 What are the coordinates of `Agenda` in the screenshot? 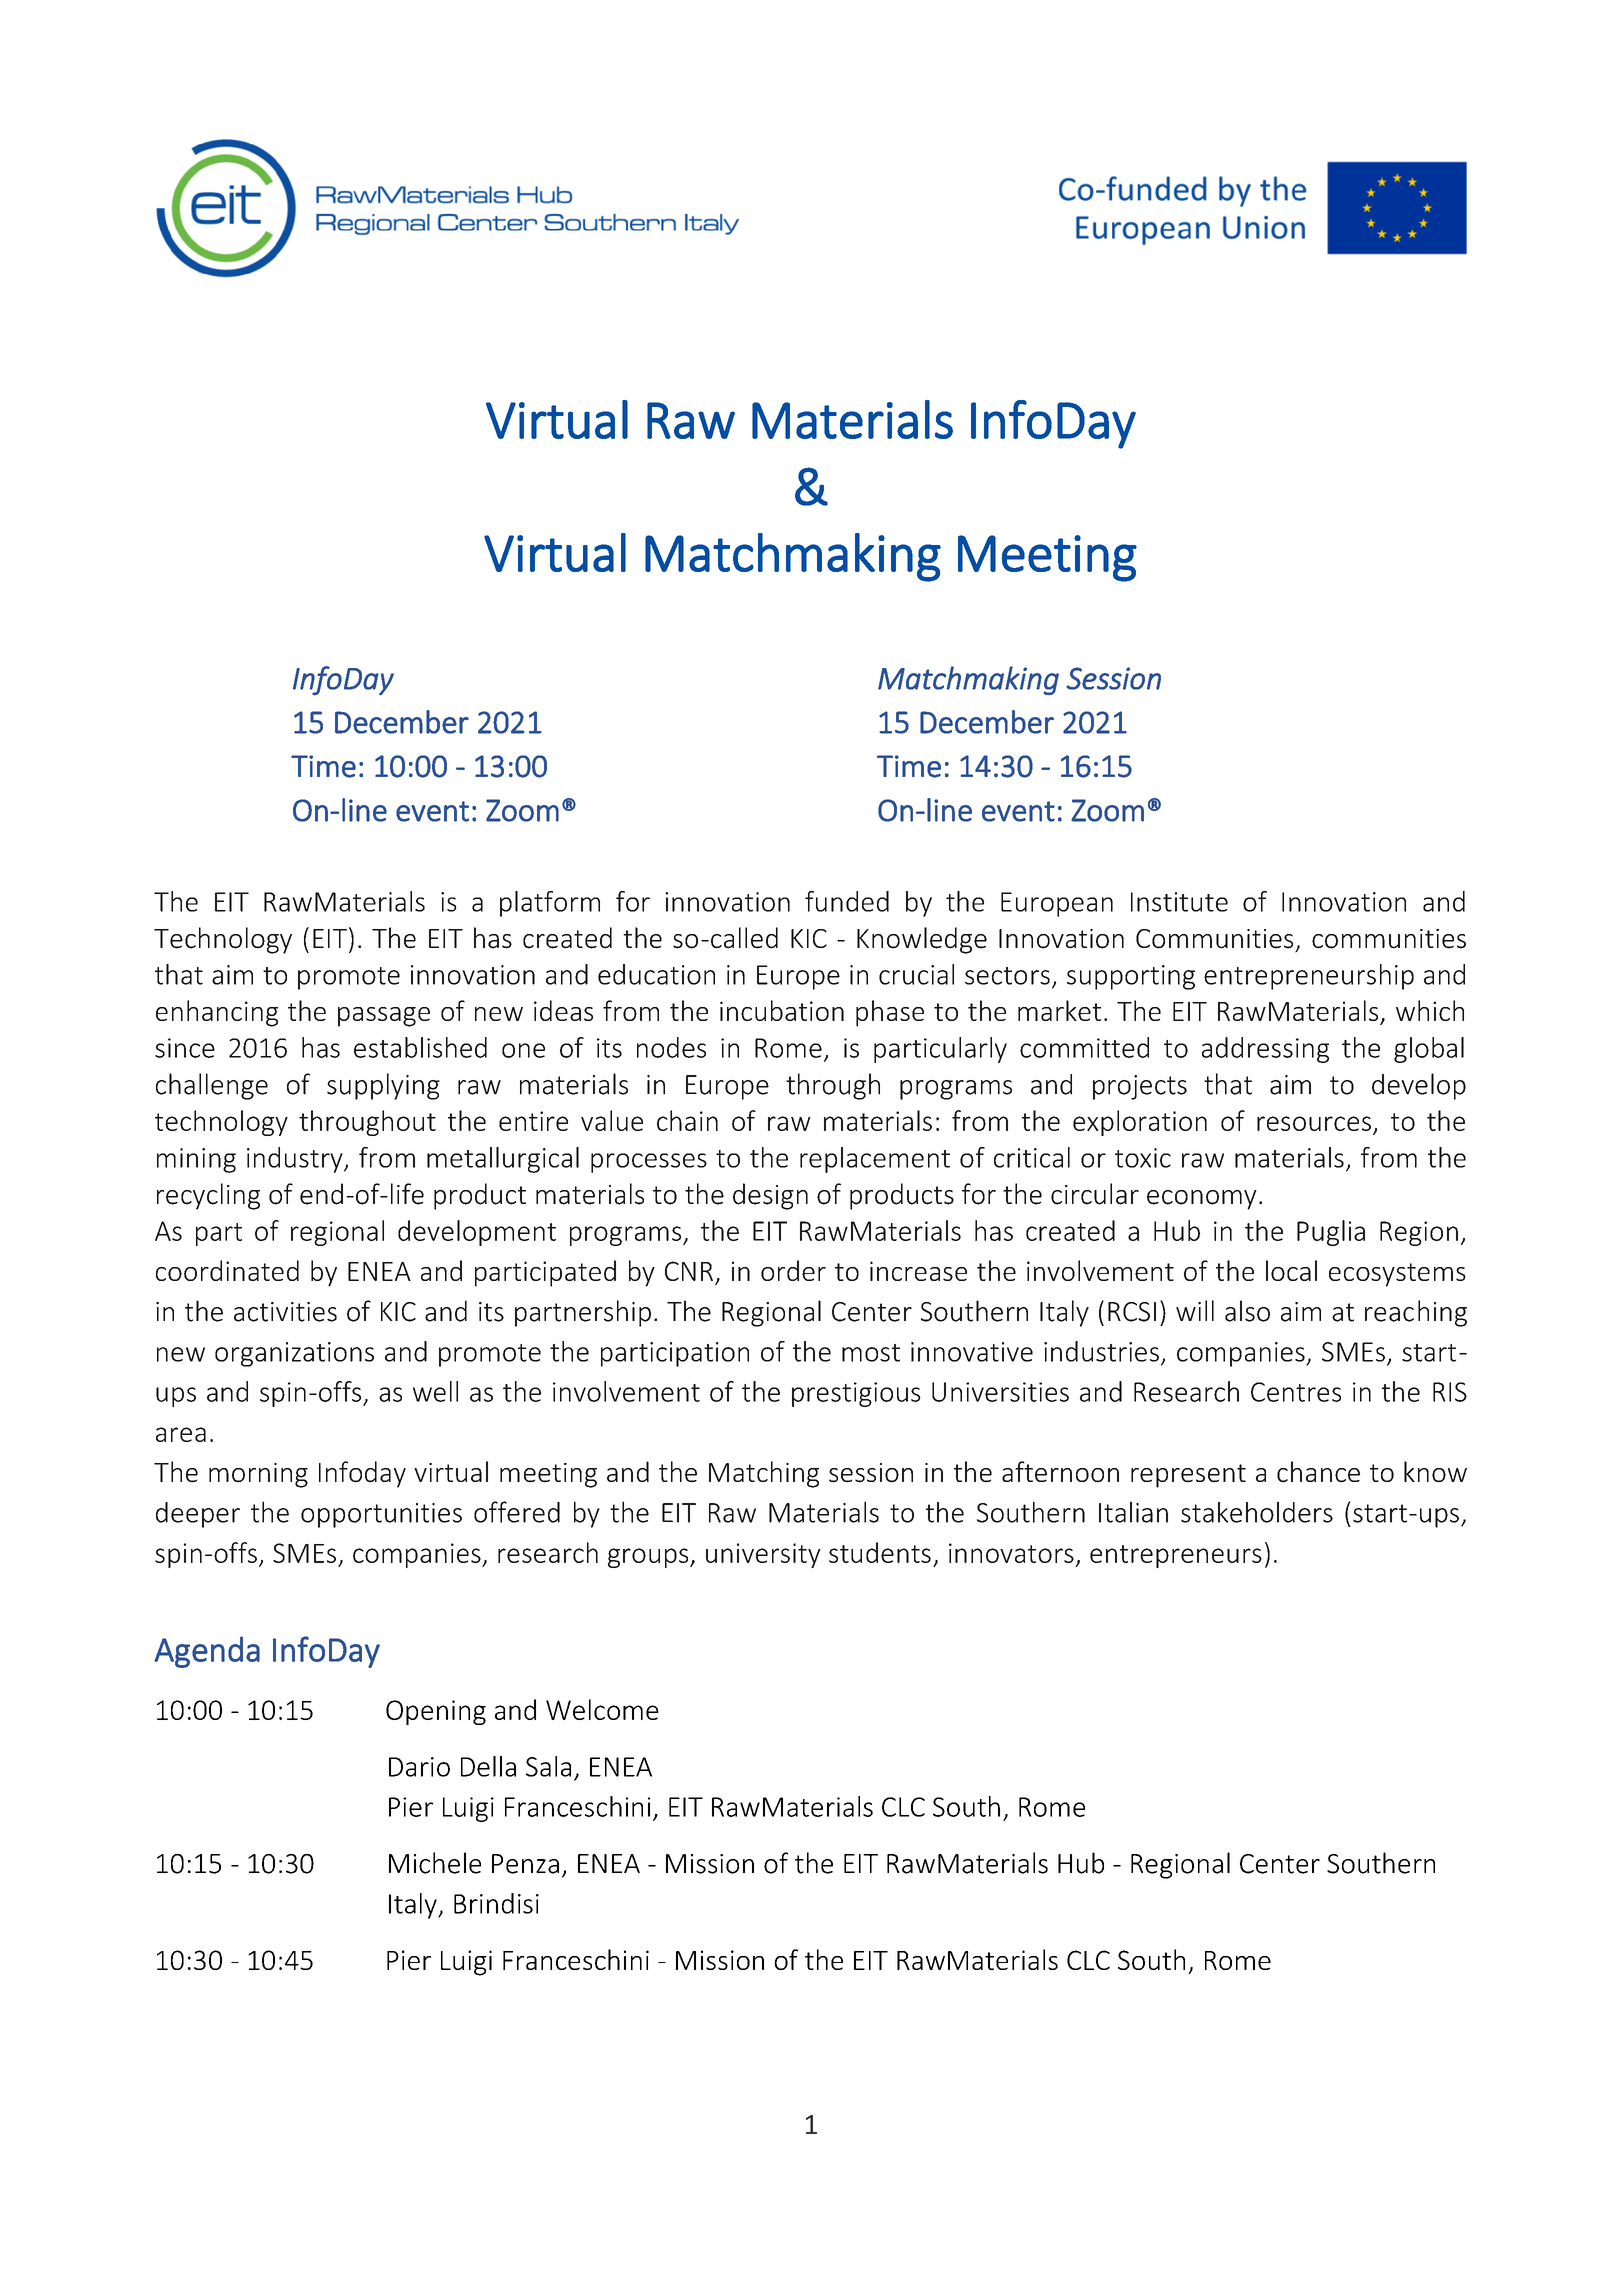 It's located at (207, 1652).
